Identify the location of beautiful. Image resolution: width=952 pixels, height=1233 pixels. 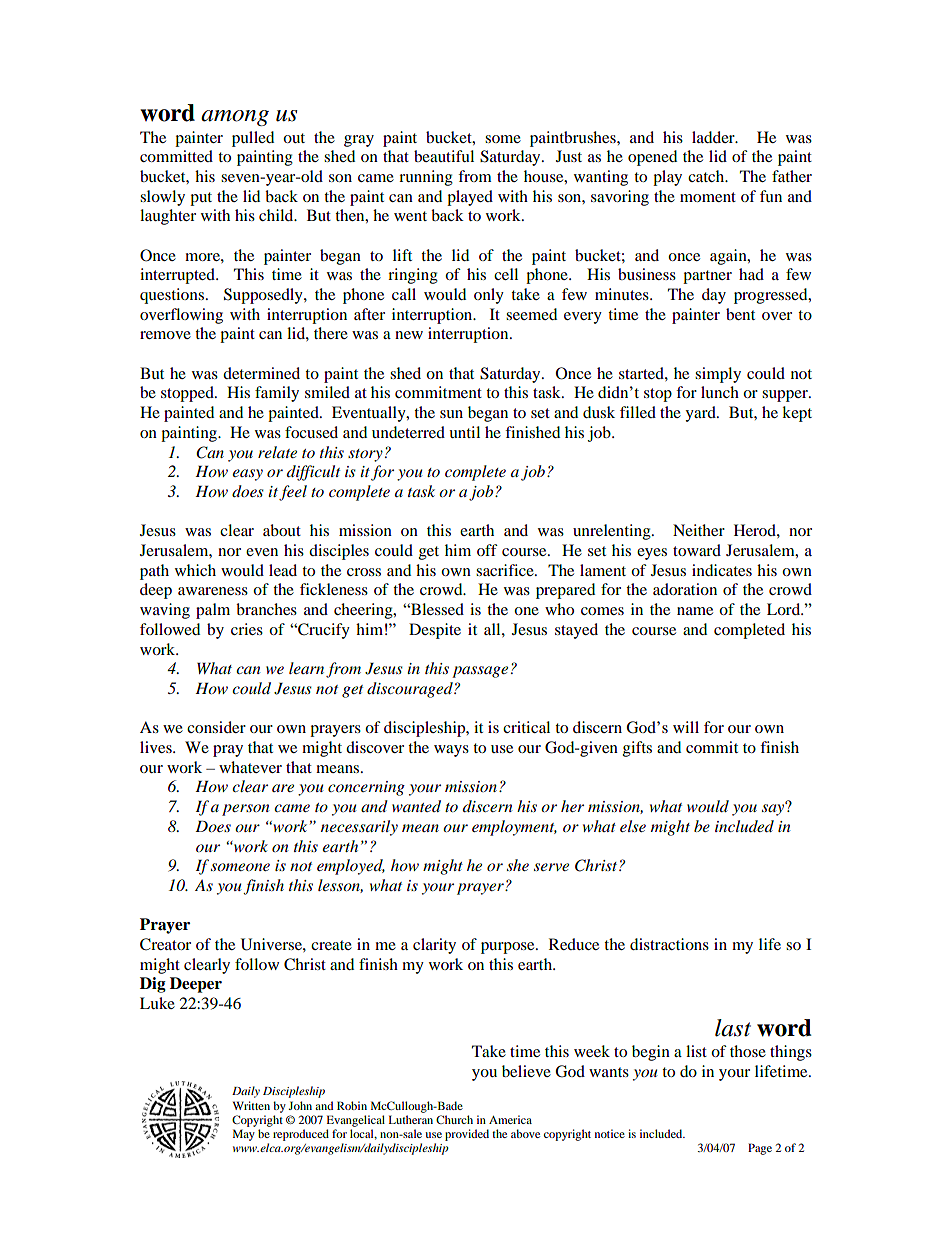
(444, 156).
